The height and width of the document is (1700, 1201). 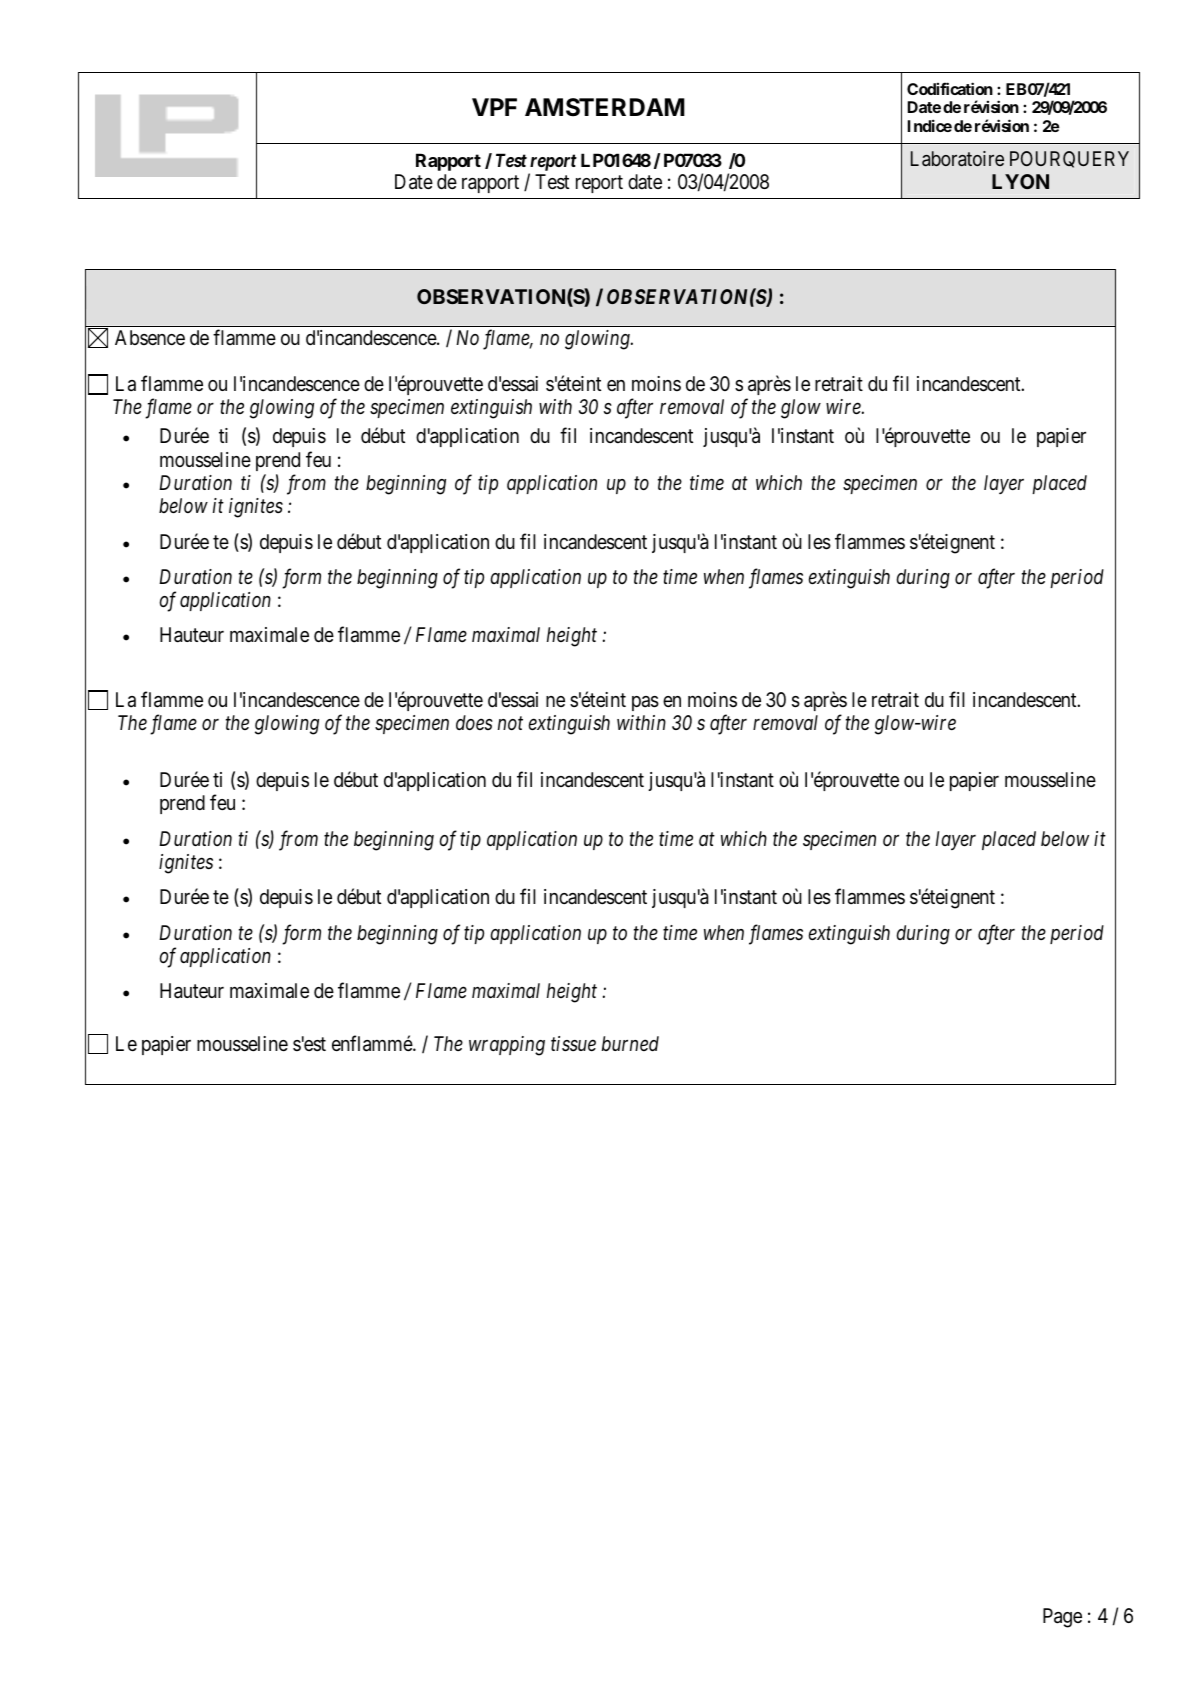 I want to click on AMSTERDAM, so click(x=605, y=107).
